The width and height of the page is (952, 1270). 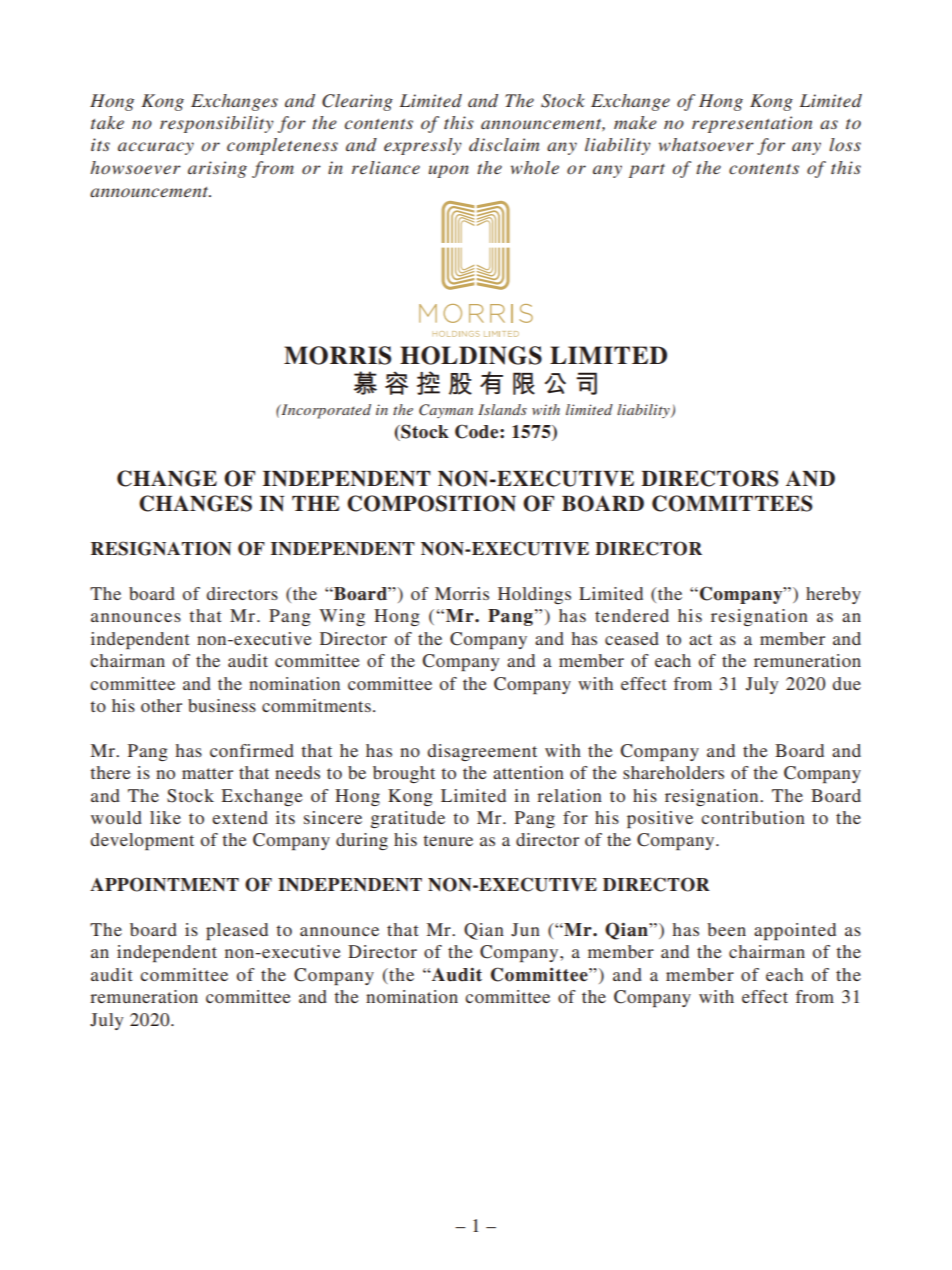 I want to click on part, so click(x=647, y=171).
